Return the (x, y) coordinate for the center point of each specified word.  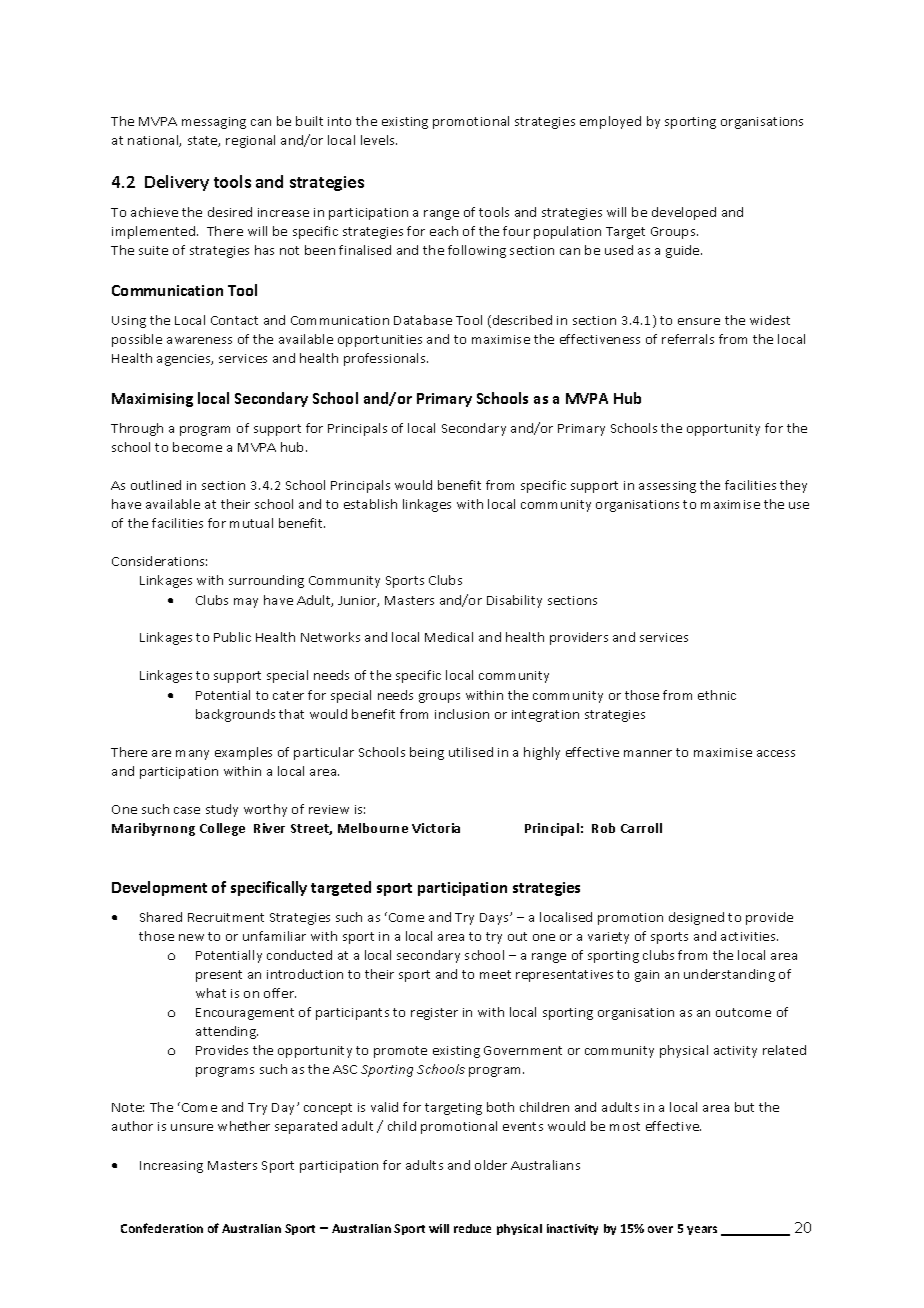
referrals (688, 339)
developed (684, 213)
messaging (214, 123)
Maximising (152, 400)
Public (232, 637)
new (191, 937)
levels (379, 140)
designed (696, 918)
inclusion (462, 714)
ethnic (717, 695)
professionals (386, 359)
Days (495, 919)
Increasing (171, 1167)
